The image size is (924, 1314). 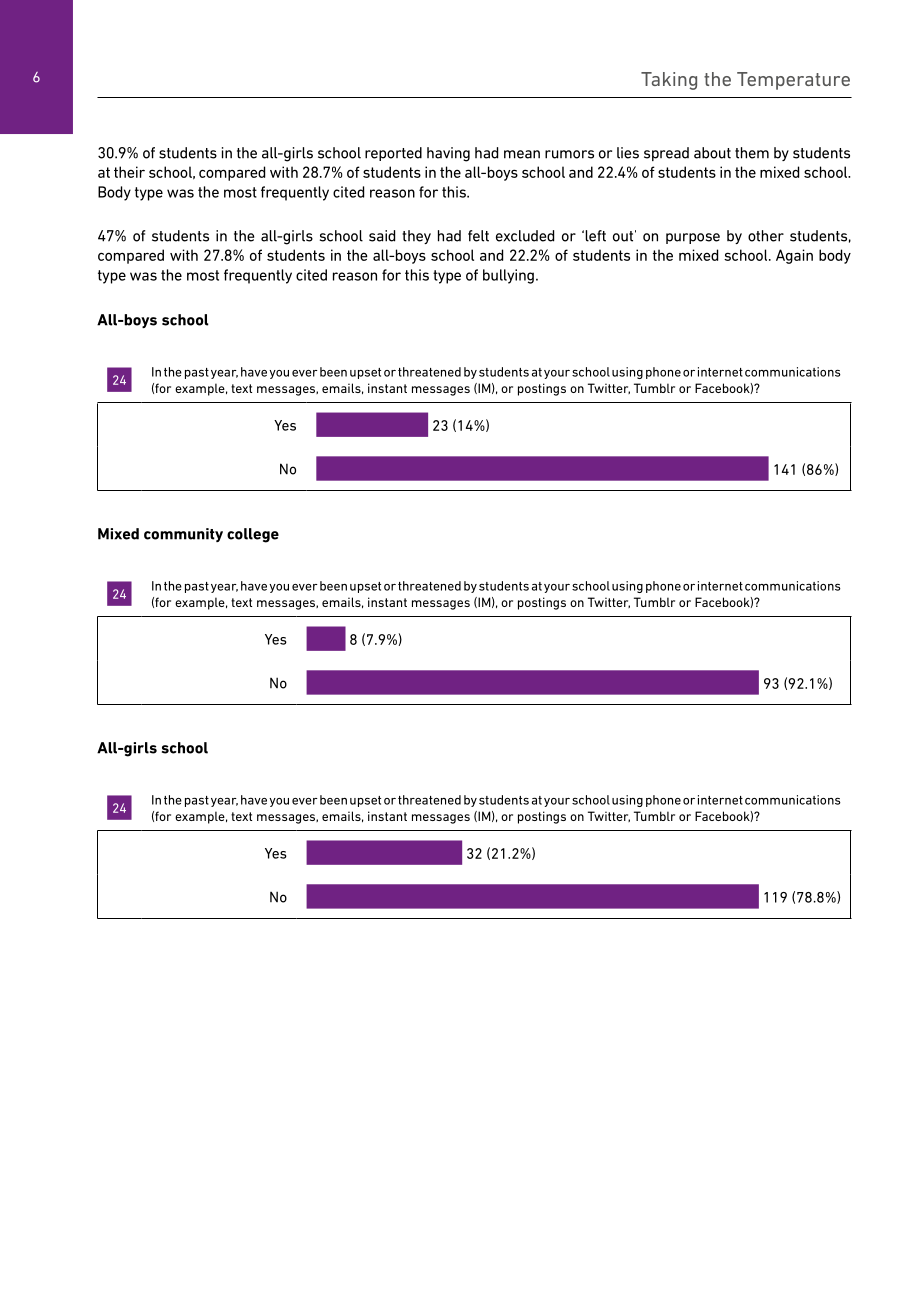 What do you see at coordinates (669, 81) in the page?
I see `Taking` at bounding box center [669, 81].
